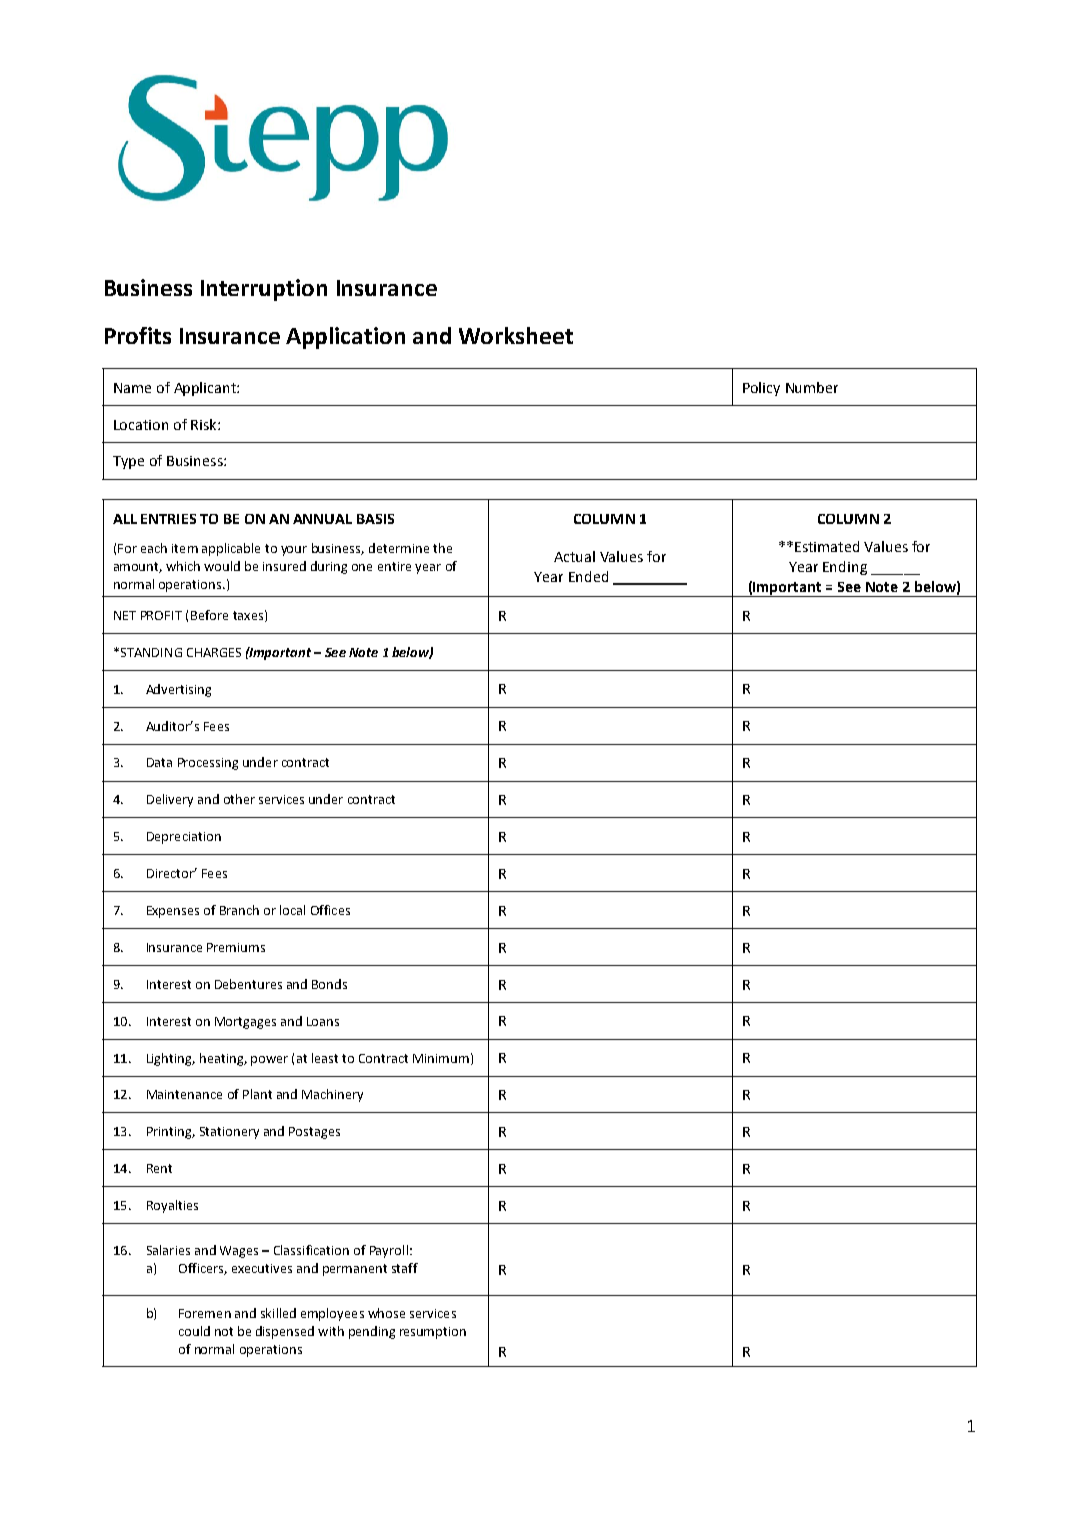 This page has width=1079, height=1526. What do you see at coordinates (827, 546) in the page?
I see `Estimated` at bounding box center [827, 546].
